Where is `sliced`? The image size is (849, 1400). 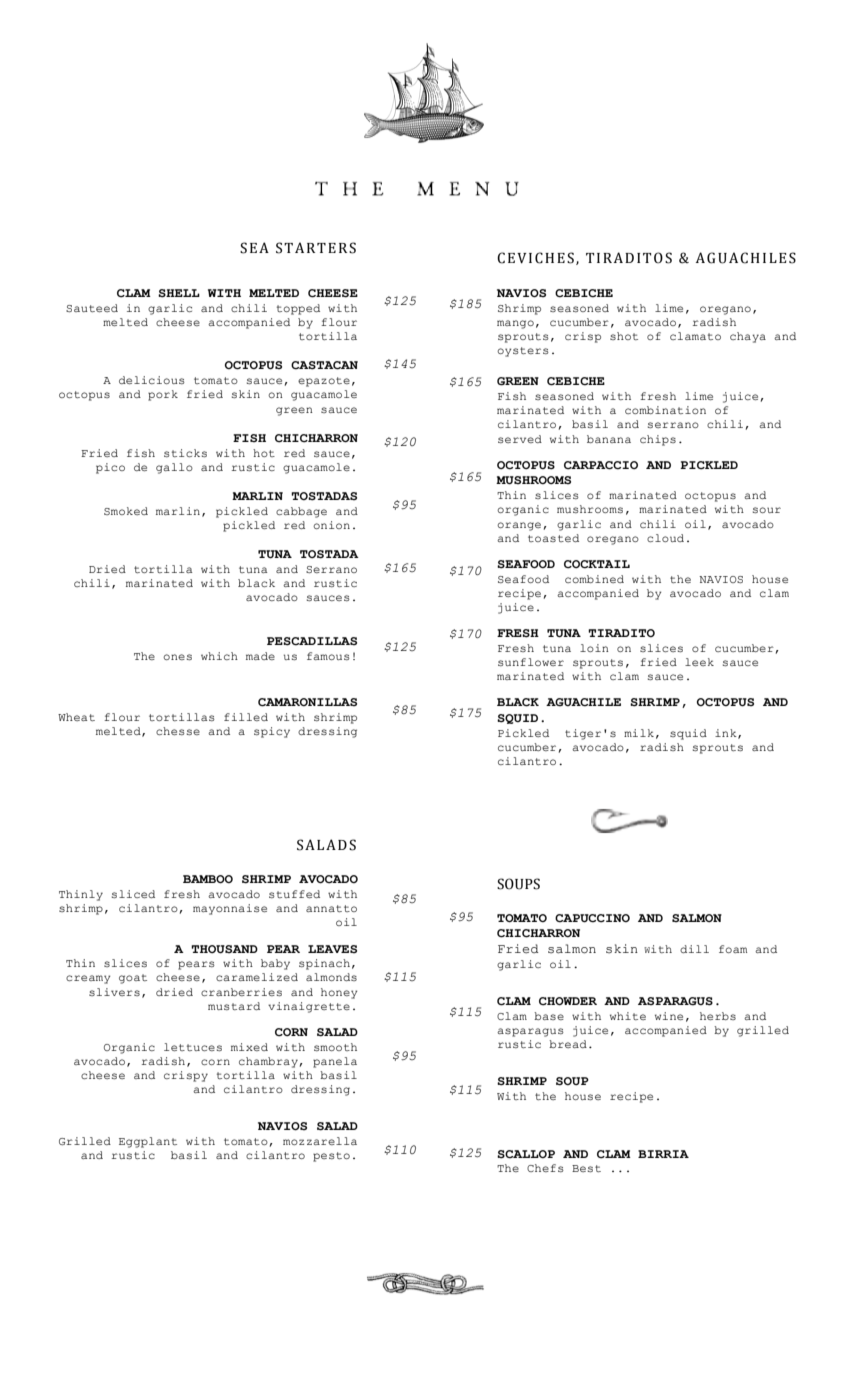
sliced is located at coordinates (133, 894).
